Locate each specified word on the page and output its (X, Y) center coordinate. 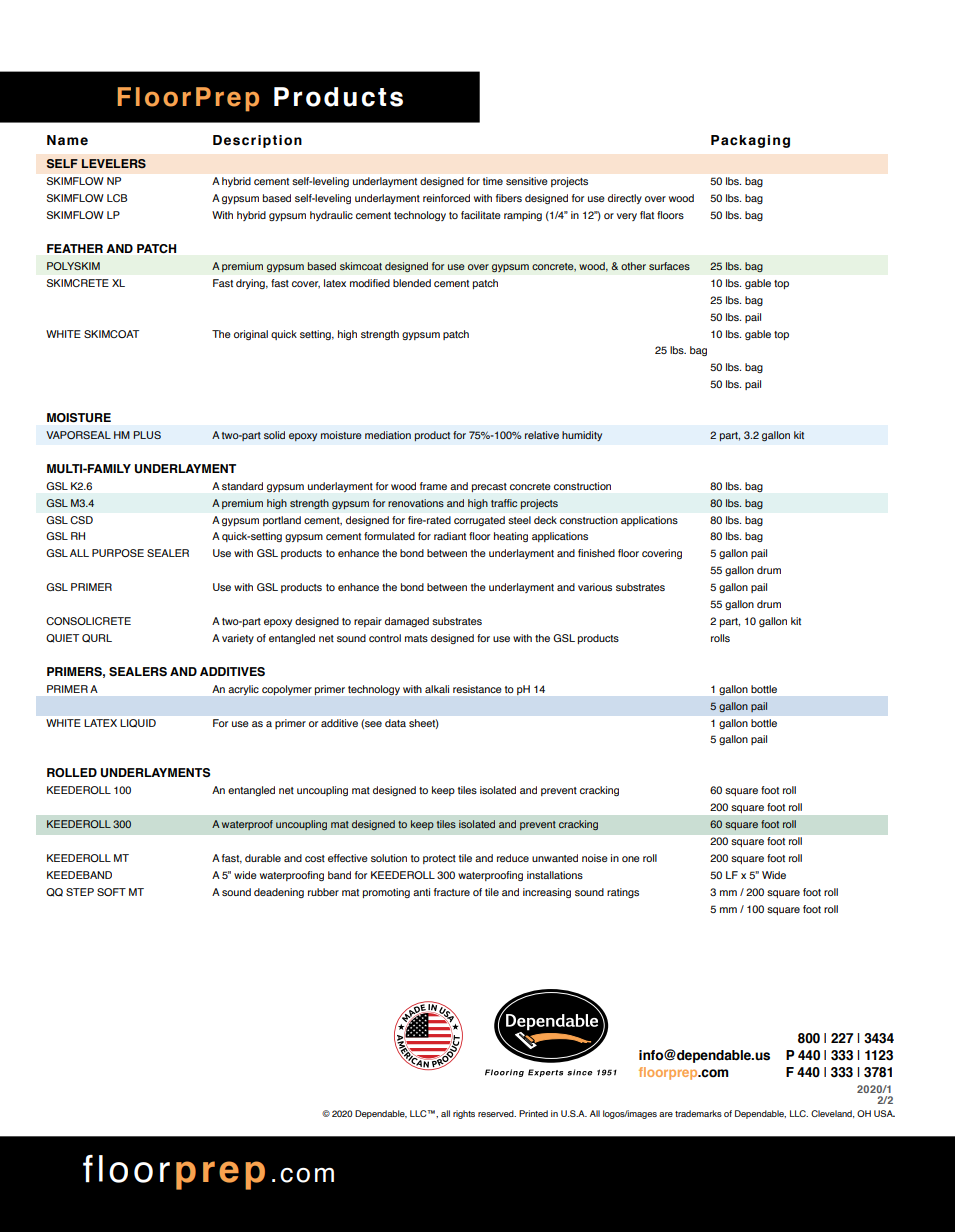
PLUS (147, 435)
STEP (80, 892)
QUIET (62, 638)
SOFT (111, 892)
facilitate (481, 215)
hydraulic (331, 216)
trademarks (698, 1113)
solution (389, 858)
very (627, 217)
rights (464, 1114)
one (631, 859)
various (595, 587)
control (385, 638)
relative (542, 435)
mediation (388, 435)
